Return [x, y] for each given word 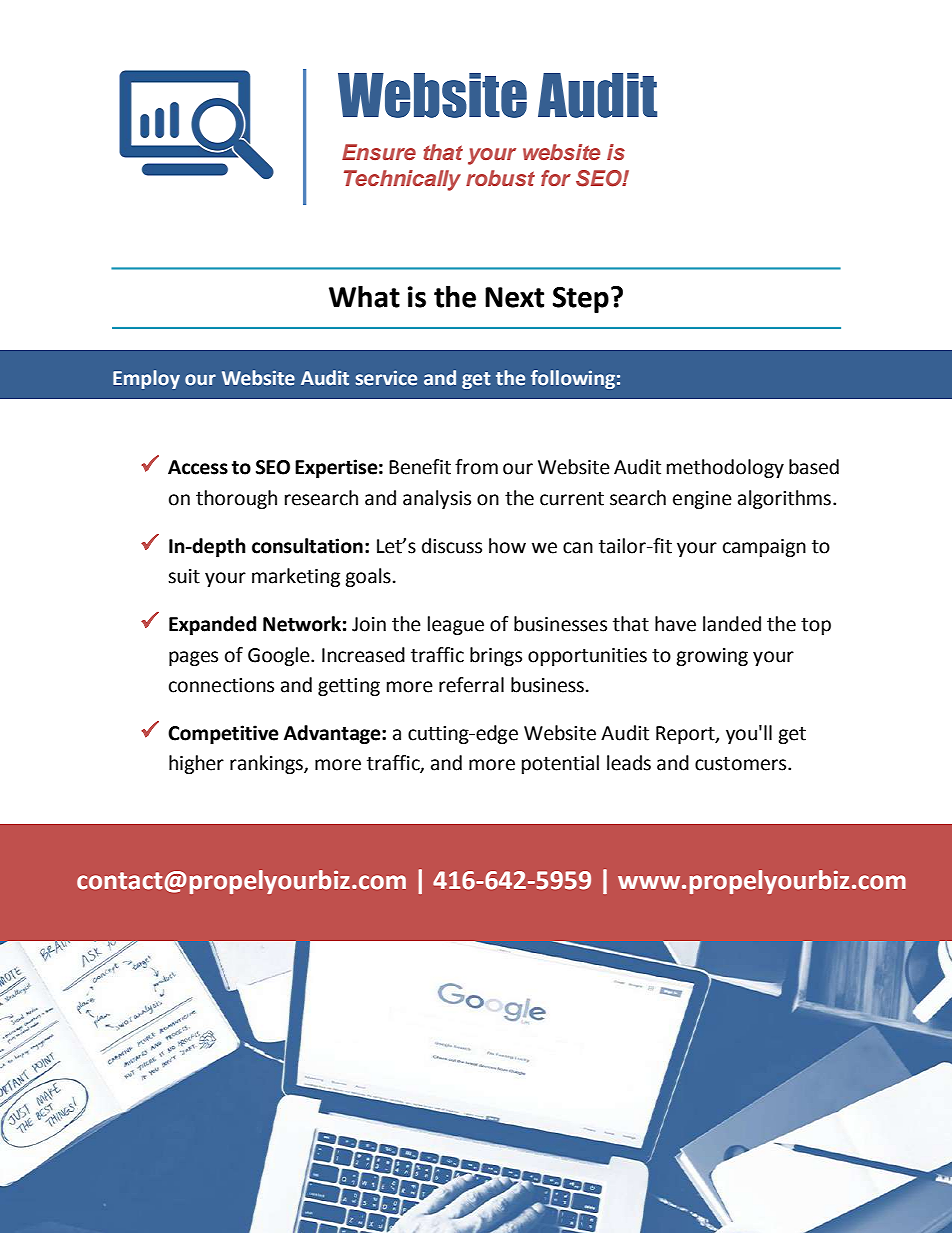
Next [514, 297]
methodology [725, 468]
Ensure [379, 152]
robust [500, 178]
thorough [236, 499]
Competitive [223, 734]
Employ [146, 379]
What [364, 297]
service [386, 378]
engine [702, 500]
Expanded [212, 625]
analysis [437, 499]
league [456, 625]
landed [732, 624]
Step [581, 300]
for [556, 178]
